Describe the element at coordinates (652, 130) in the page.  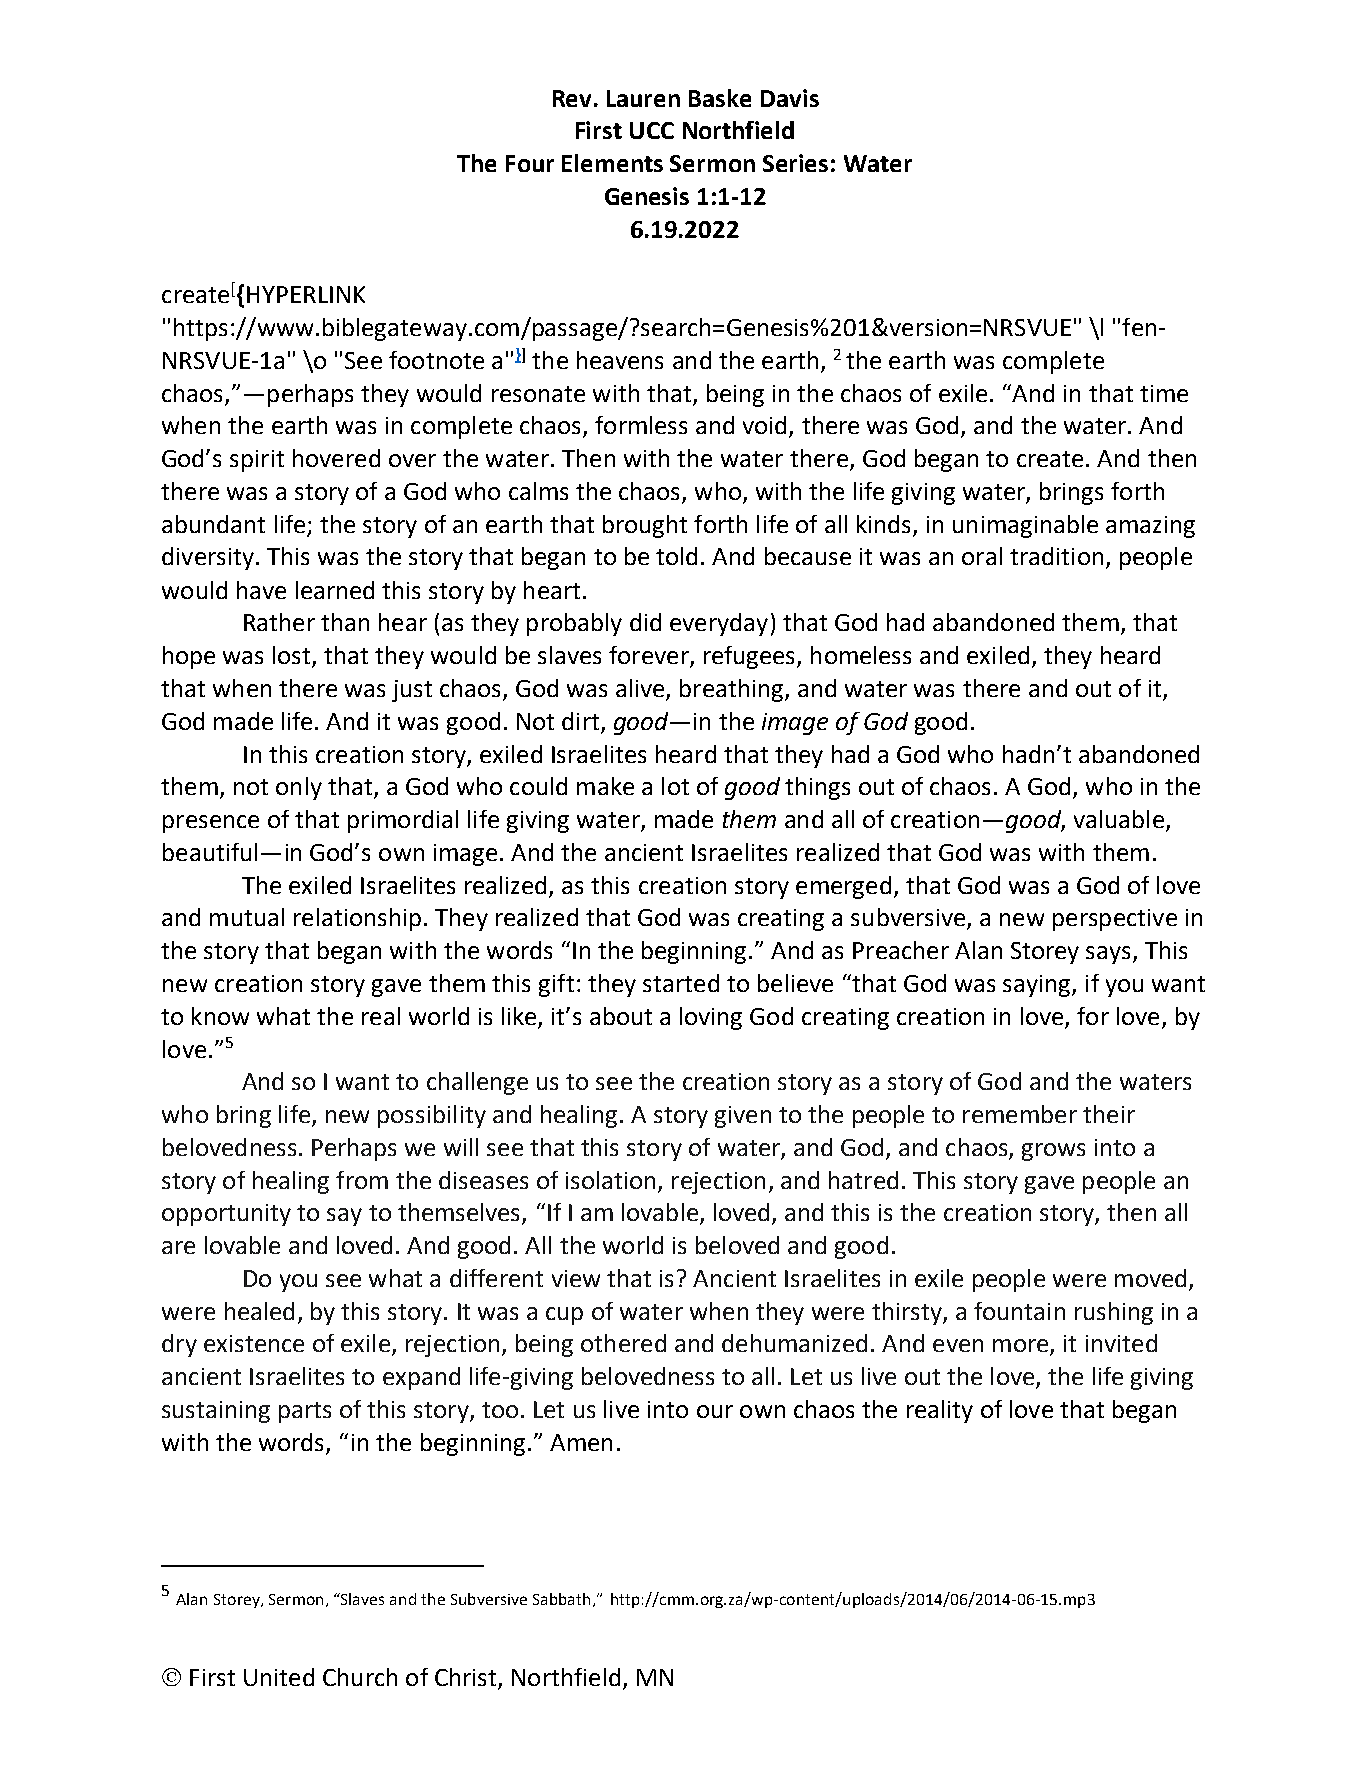
I see `UCC` at that location.
